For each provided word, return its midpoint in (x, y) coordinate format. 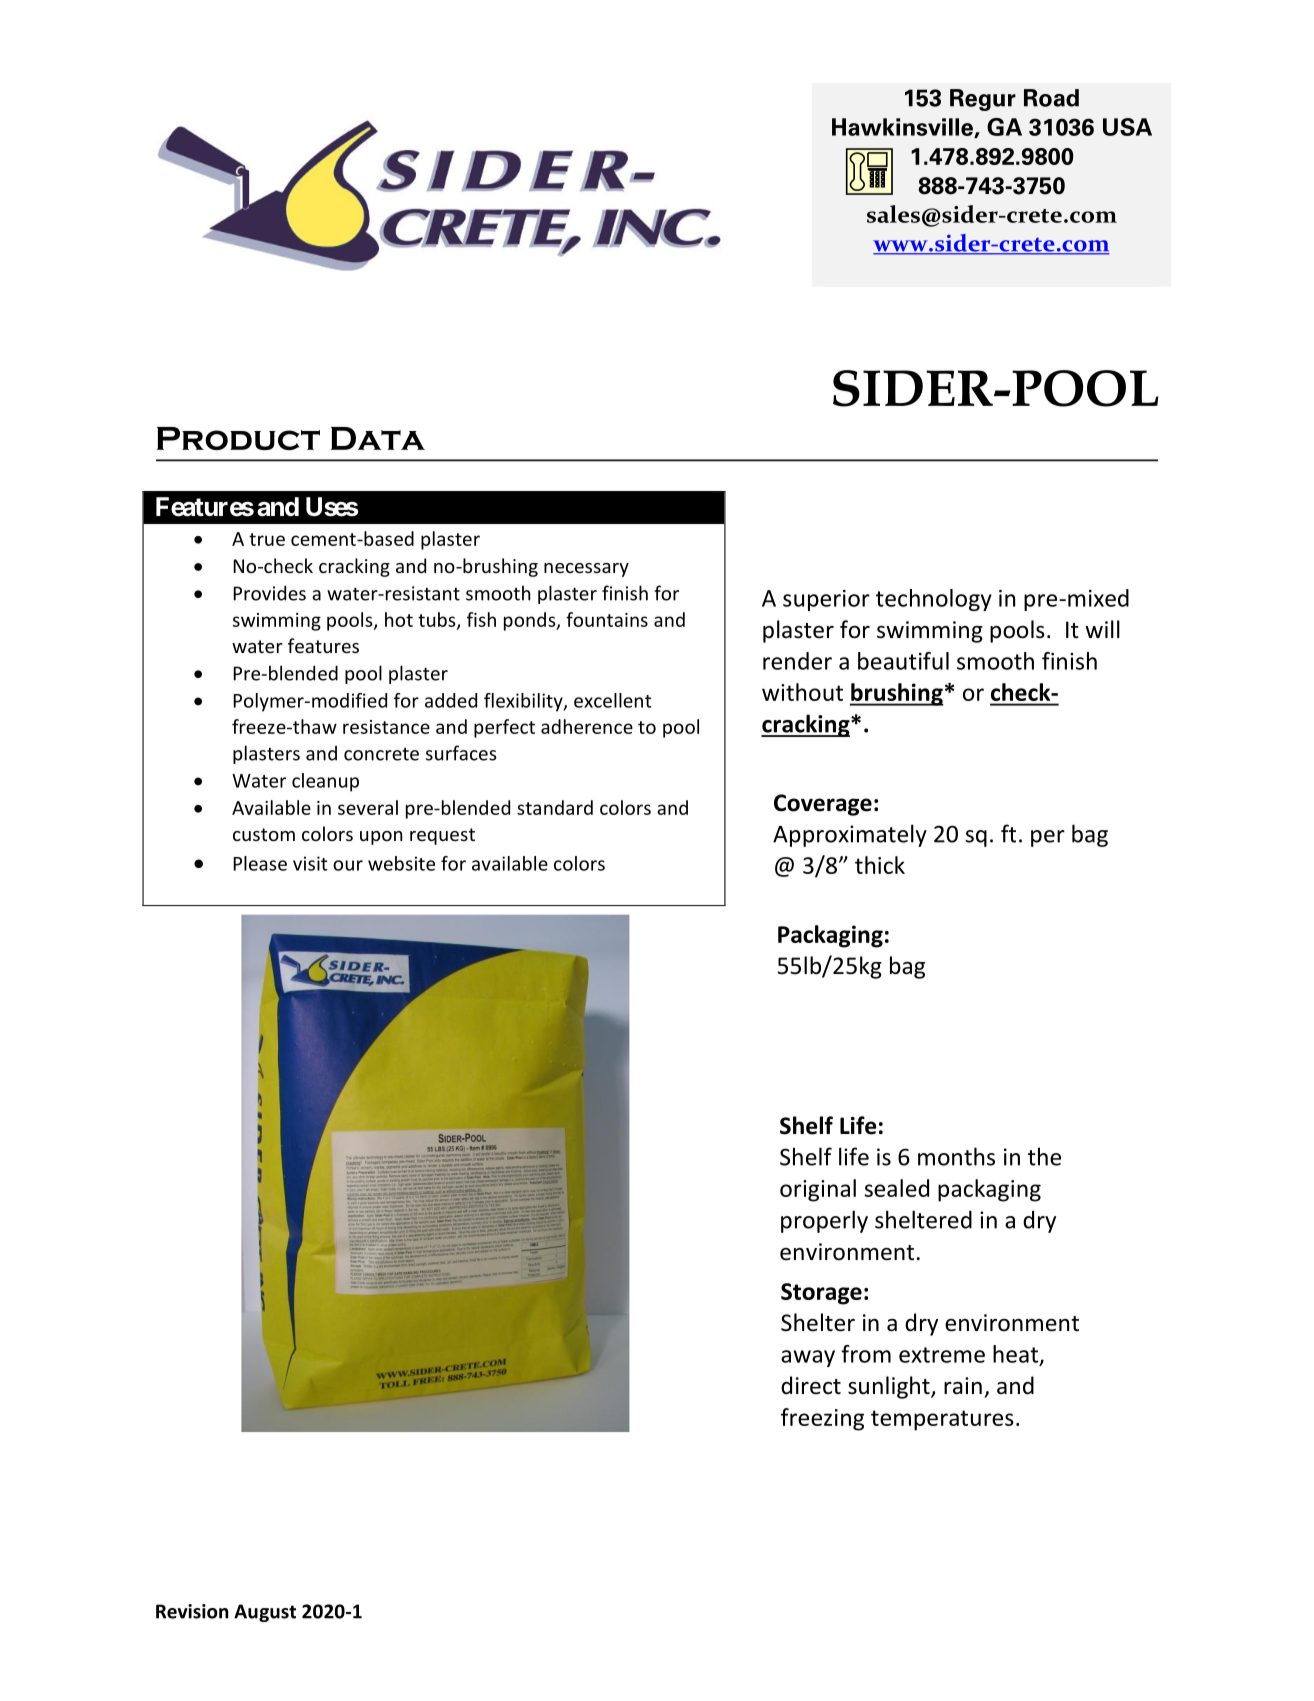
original (818, 1190)
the (1044, 1156)
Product (238, 438)
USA (1127, 127)
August (265, 1613)
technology (934, 600)
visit (310, 863)
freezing (822, 1419)
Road (1051, 98)
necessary (586, 570)
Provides (269, 593)
